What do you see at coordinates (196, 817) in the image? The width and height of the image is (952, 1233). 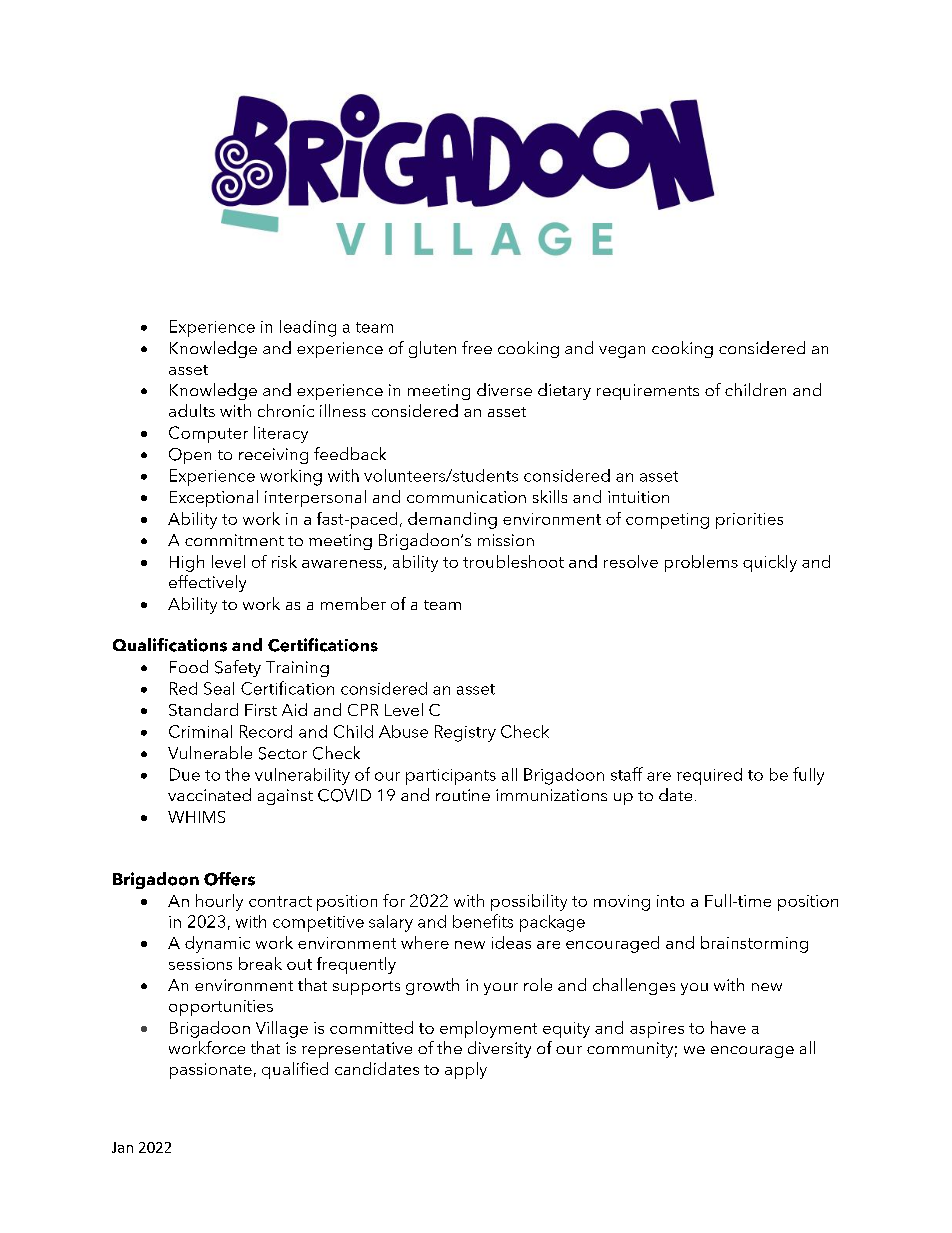 I see `WHIMS` at bounding box center [196, 817].
